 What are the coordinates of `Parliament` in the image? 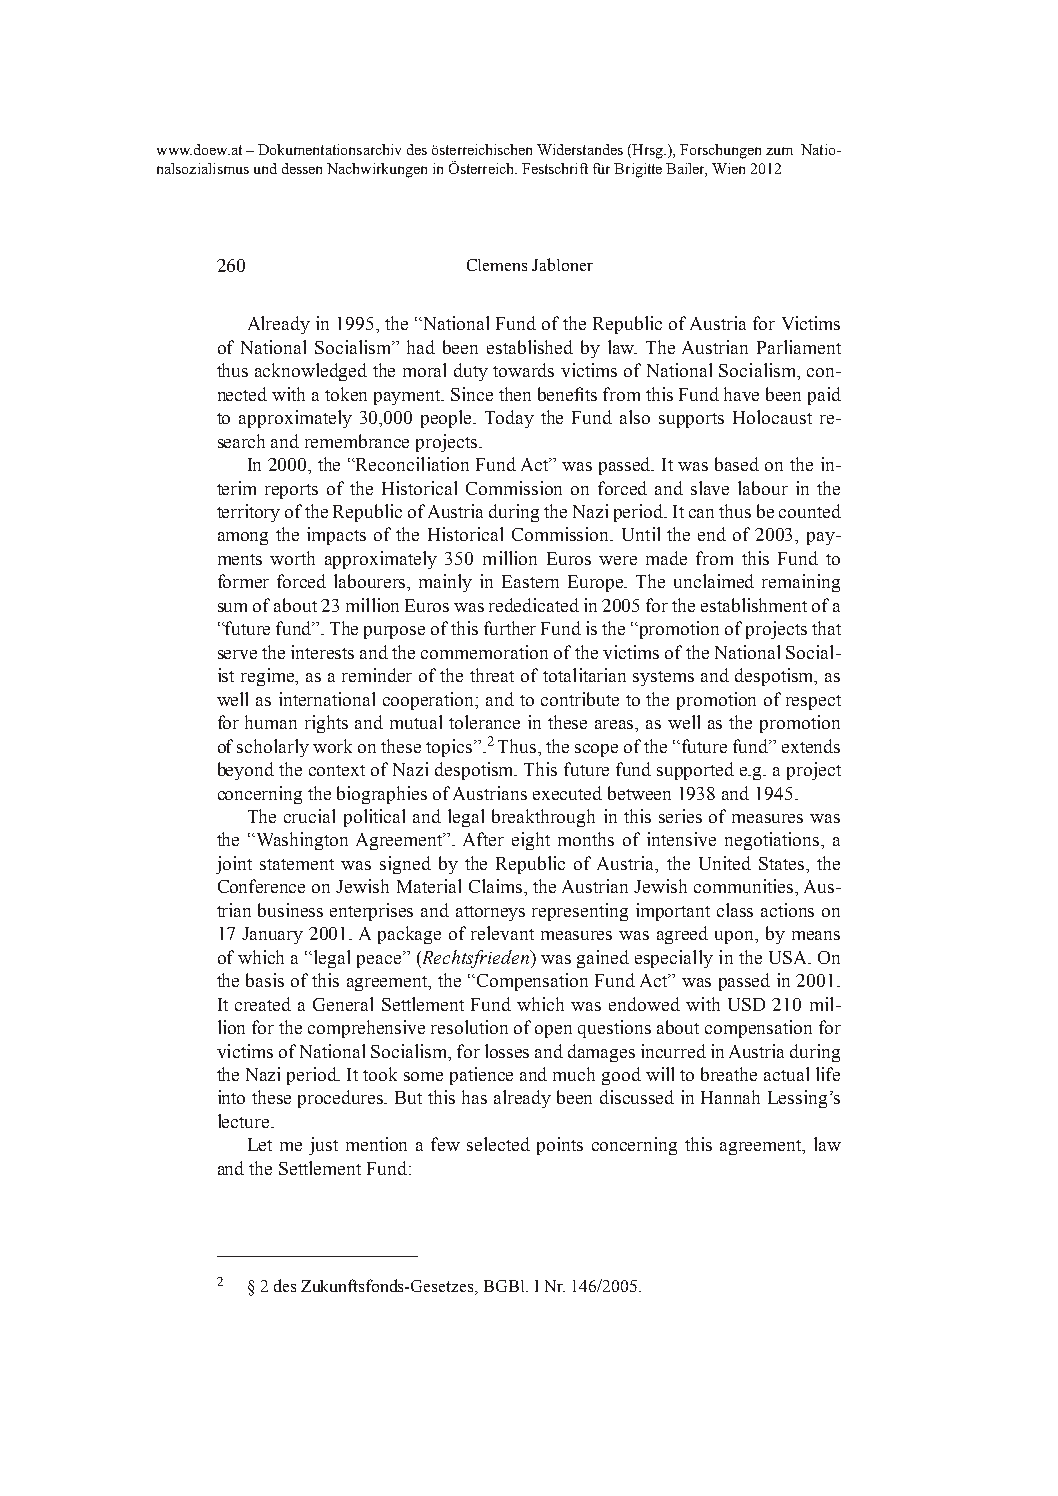 It's located at (799, 347).
